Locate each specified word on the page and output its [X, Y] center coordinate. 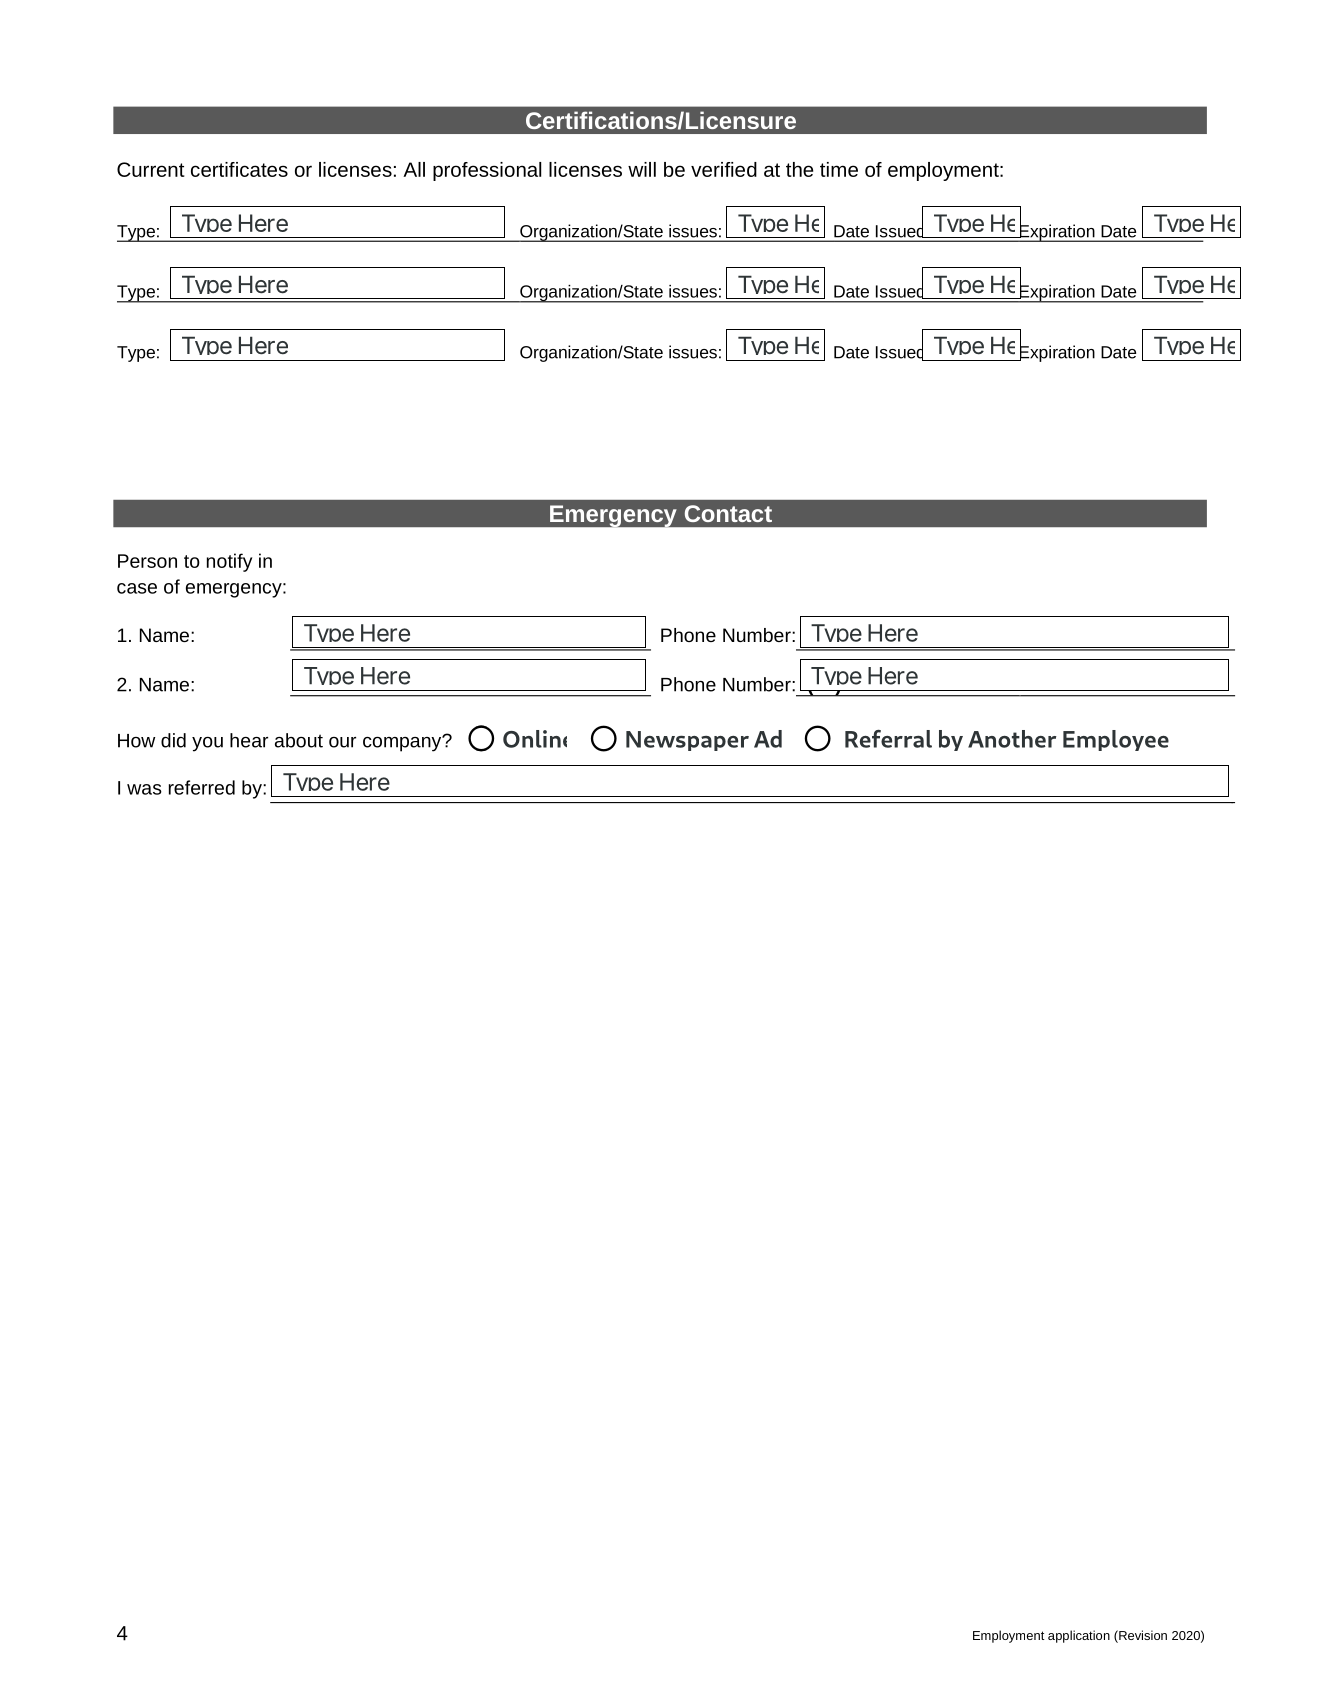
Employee [1116, 740]
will [642, 169]
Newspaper [687, 741]
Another [1012, 739]
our [342, 742]
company [403, 743]
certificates [239, 169]
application [1079, 1636]
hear [249, 740]
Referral [888, 739]
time [839, 169]
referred [202, 787]
